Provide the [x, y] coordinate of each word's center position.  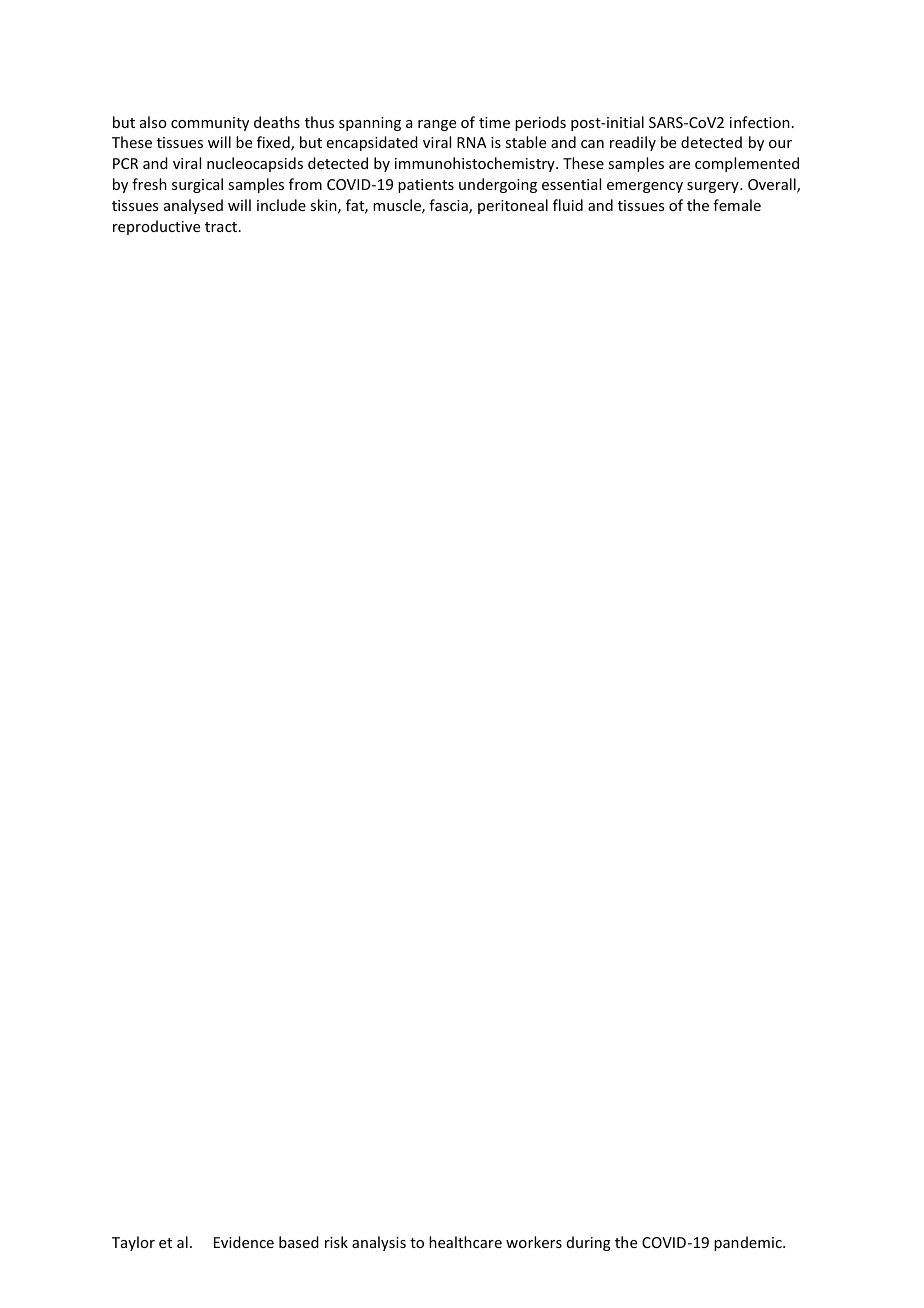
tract [222, 227]
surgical [197, 185]
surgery [714, 187]
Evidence [244, 1242]
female [737, 205]
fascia [449, 206]
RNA [472, 142]
